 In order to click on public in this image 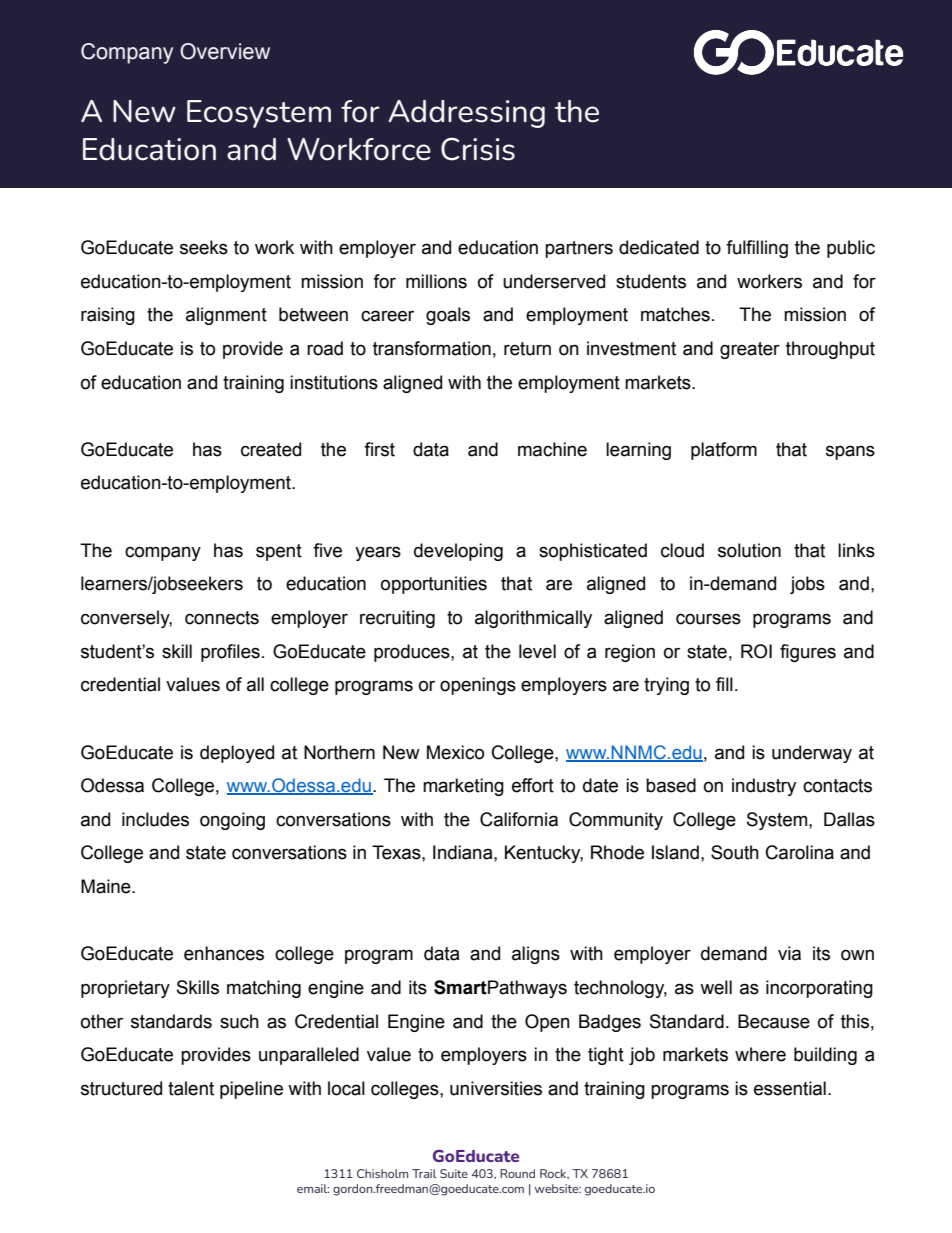, I will do `click(851, 249)`.
